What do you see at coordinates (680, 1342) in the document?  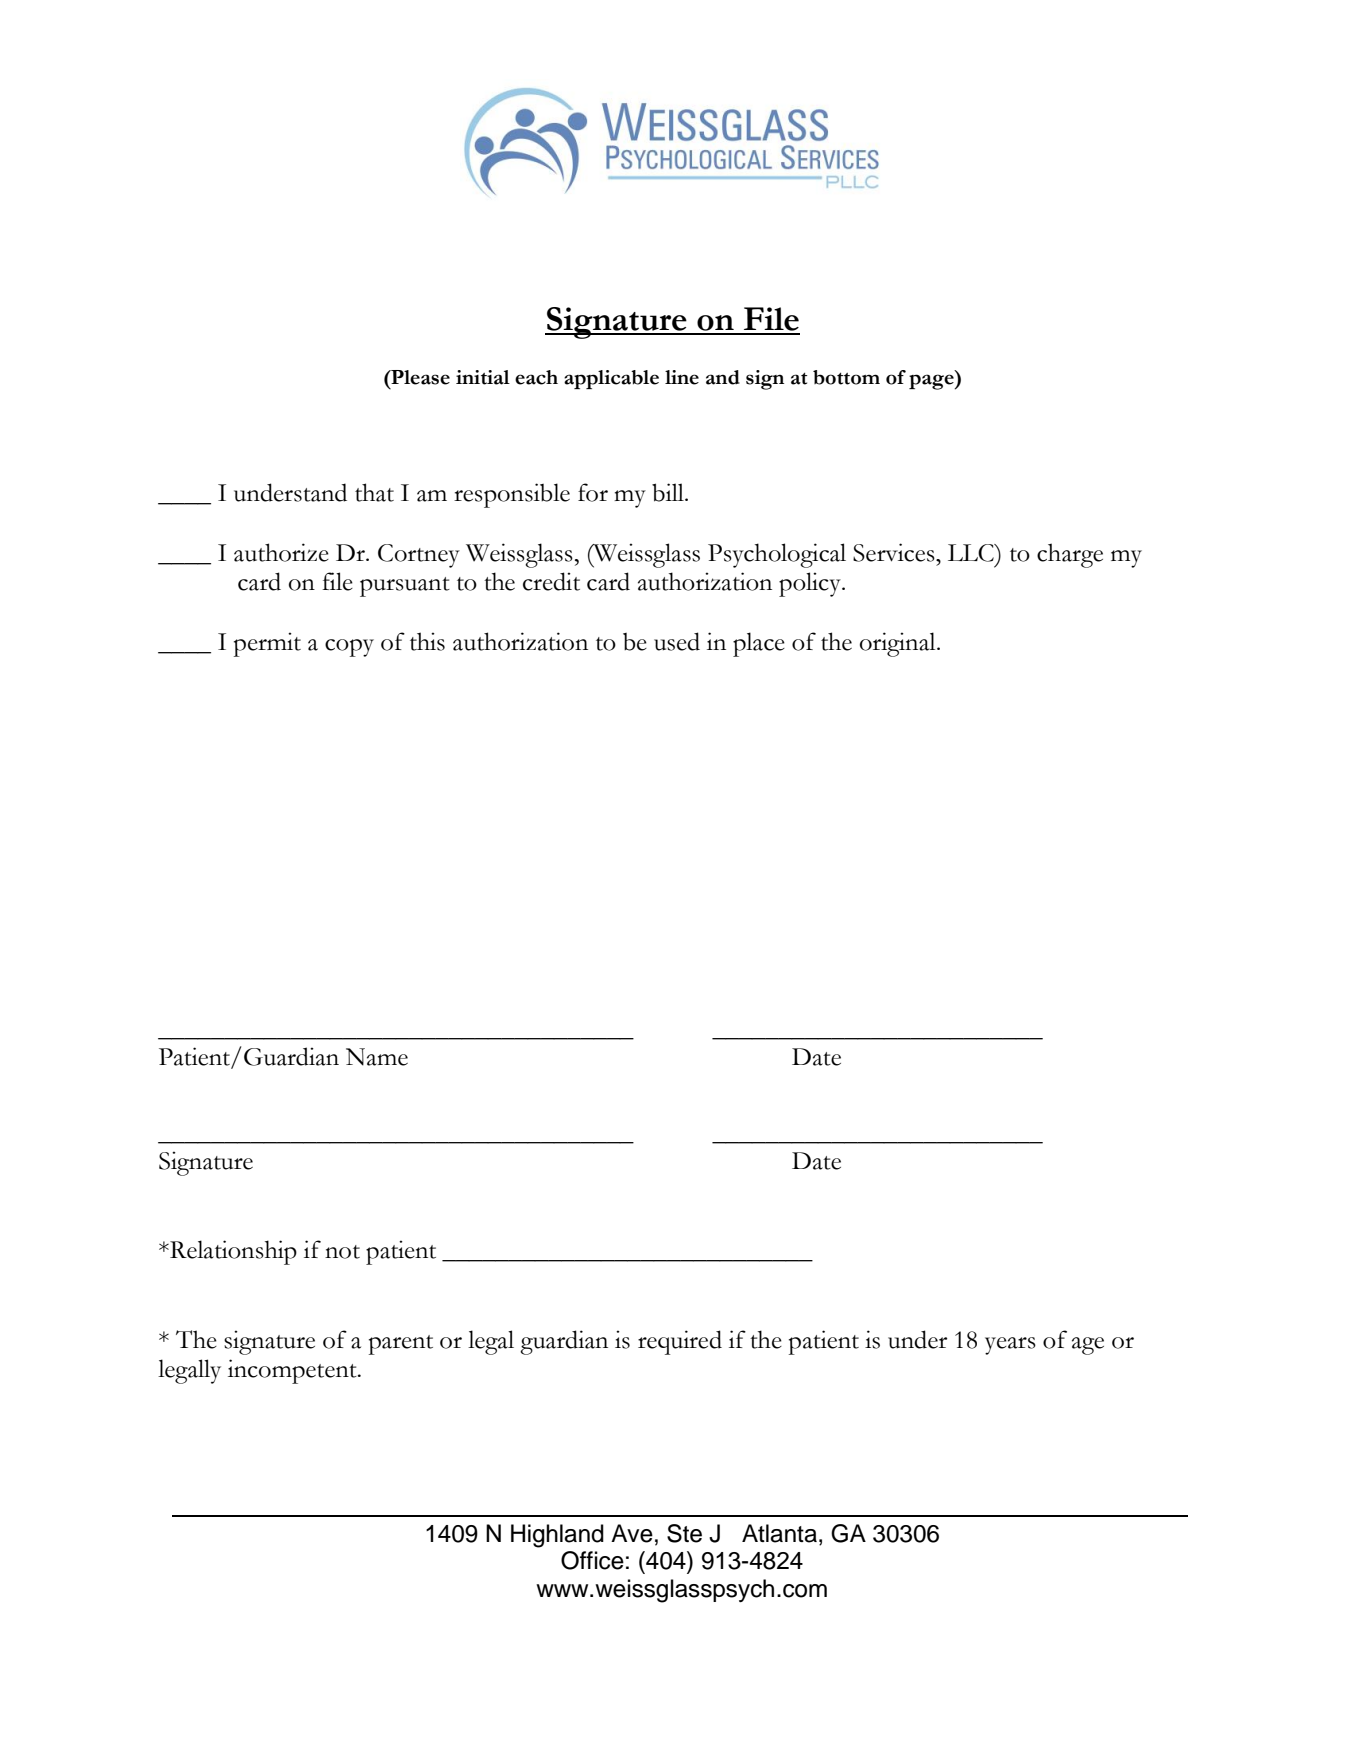 I see `required` at bounding box center [680, 1342].
